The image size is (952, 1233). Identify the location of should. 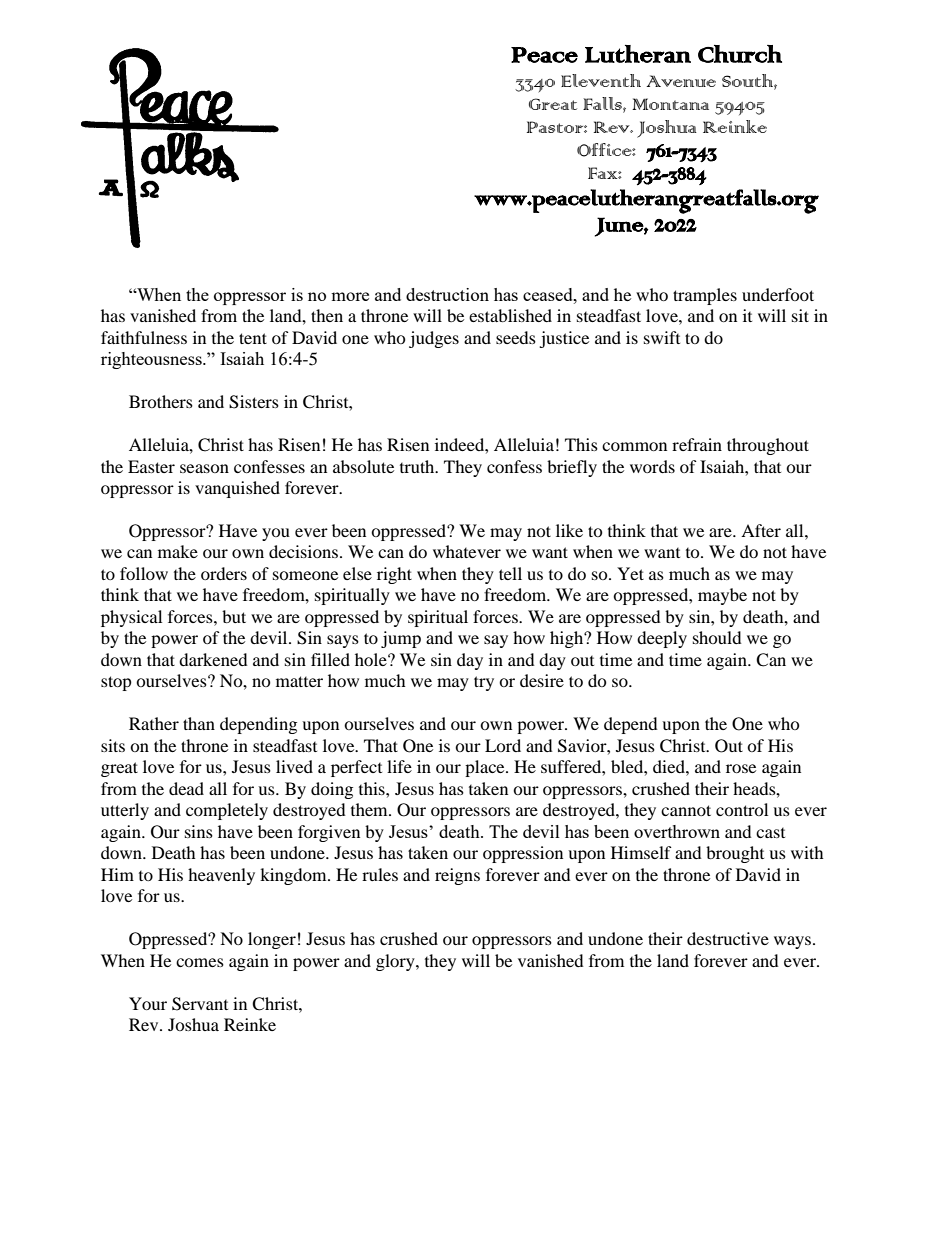
(717, 637).
